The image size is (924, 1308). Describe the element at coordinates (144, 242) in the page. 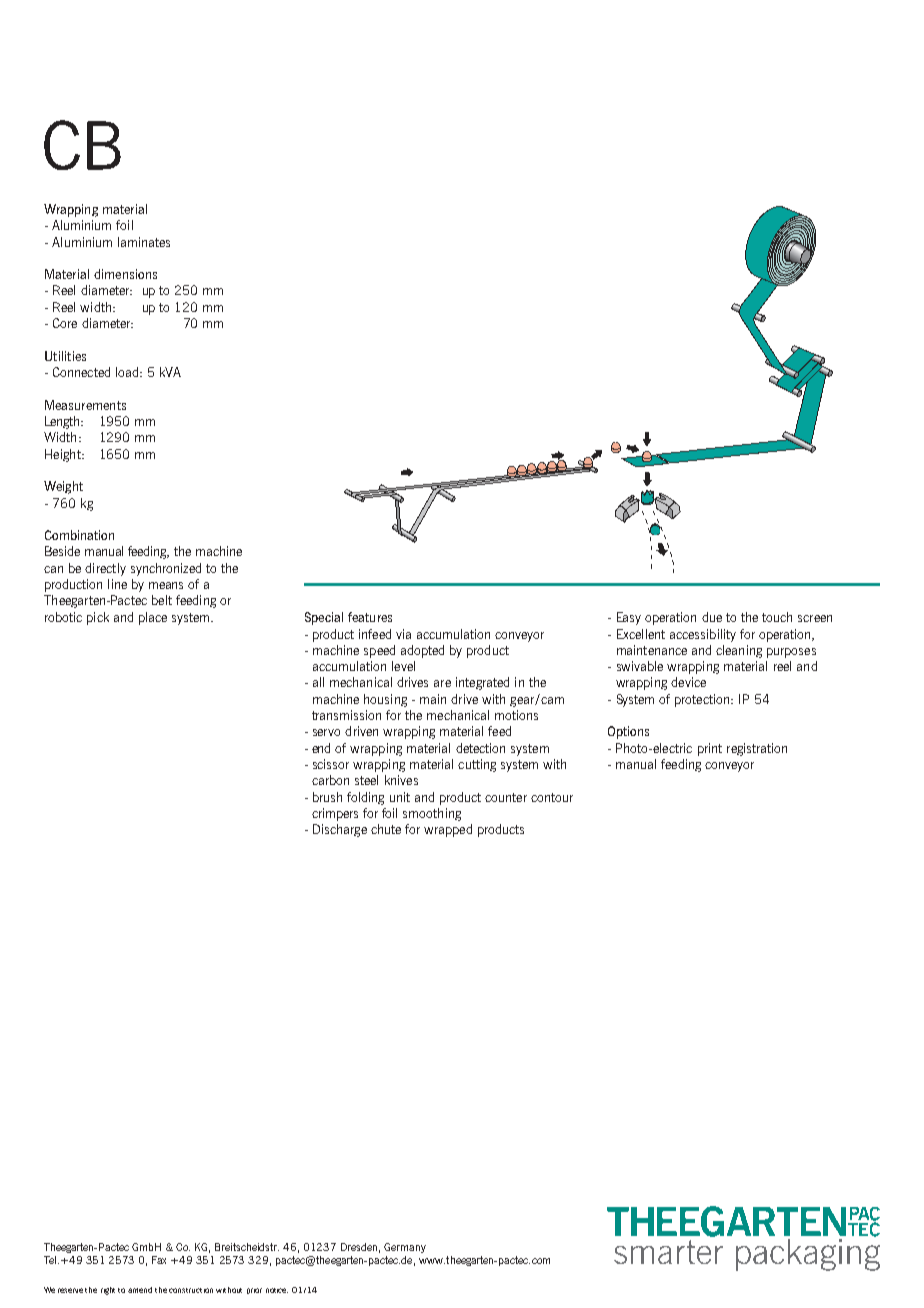

I see `laminates` at that location.
